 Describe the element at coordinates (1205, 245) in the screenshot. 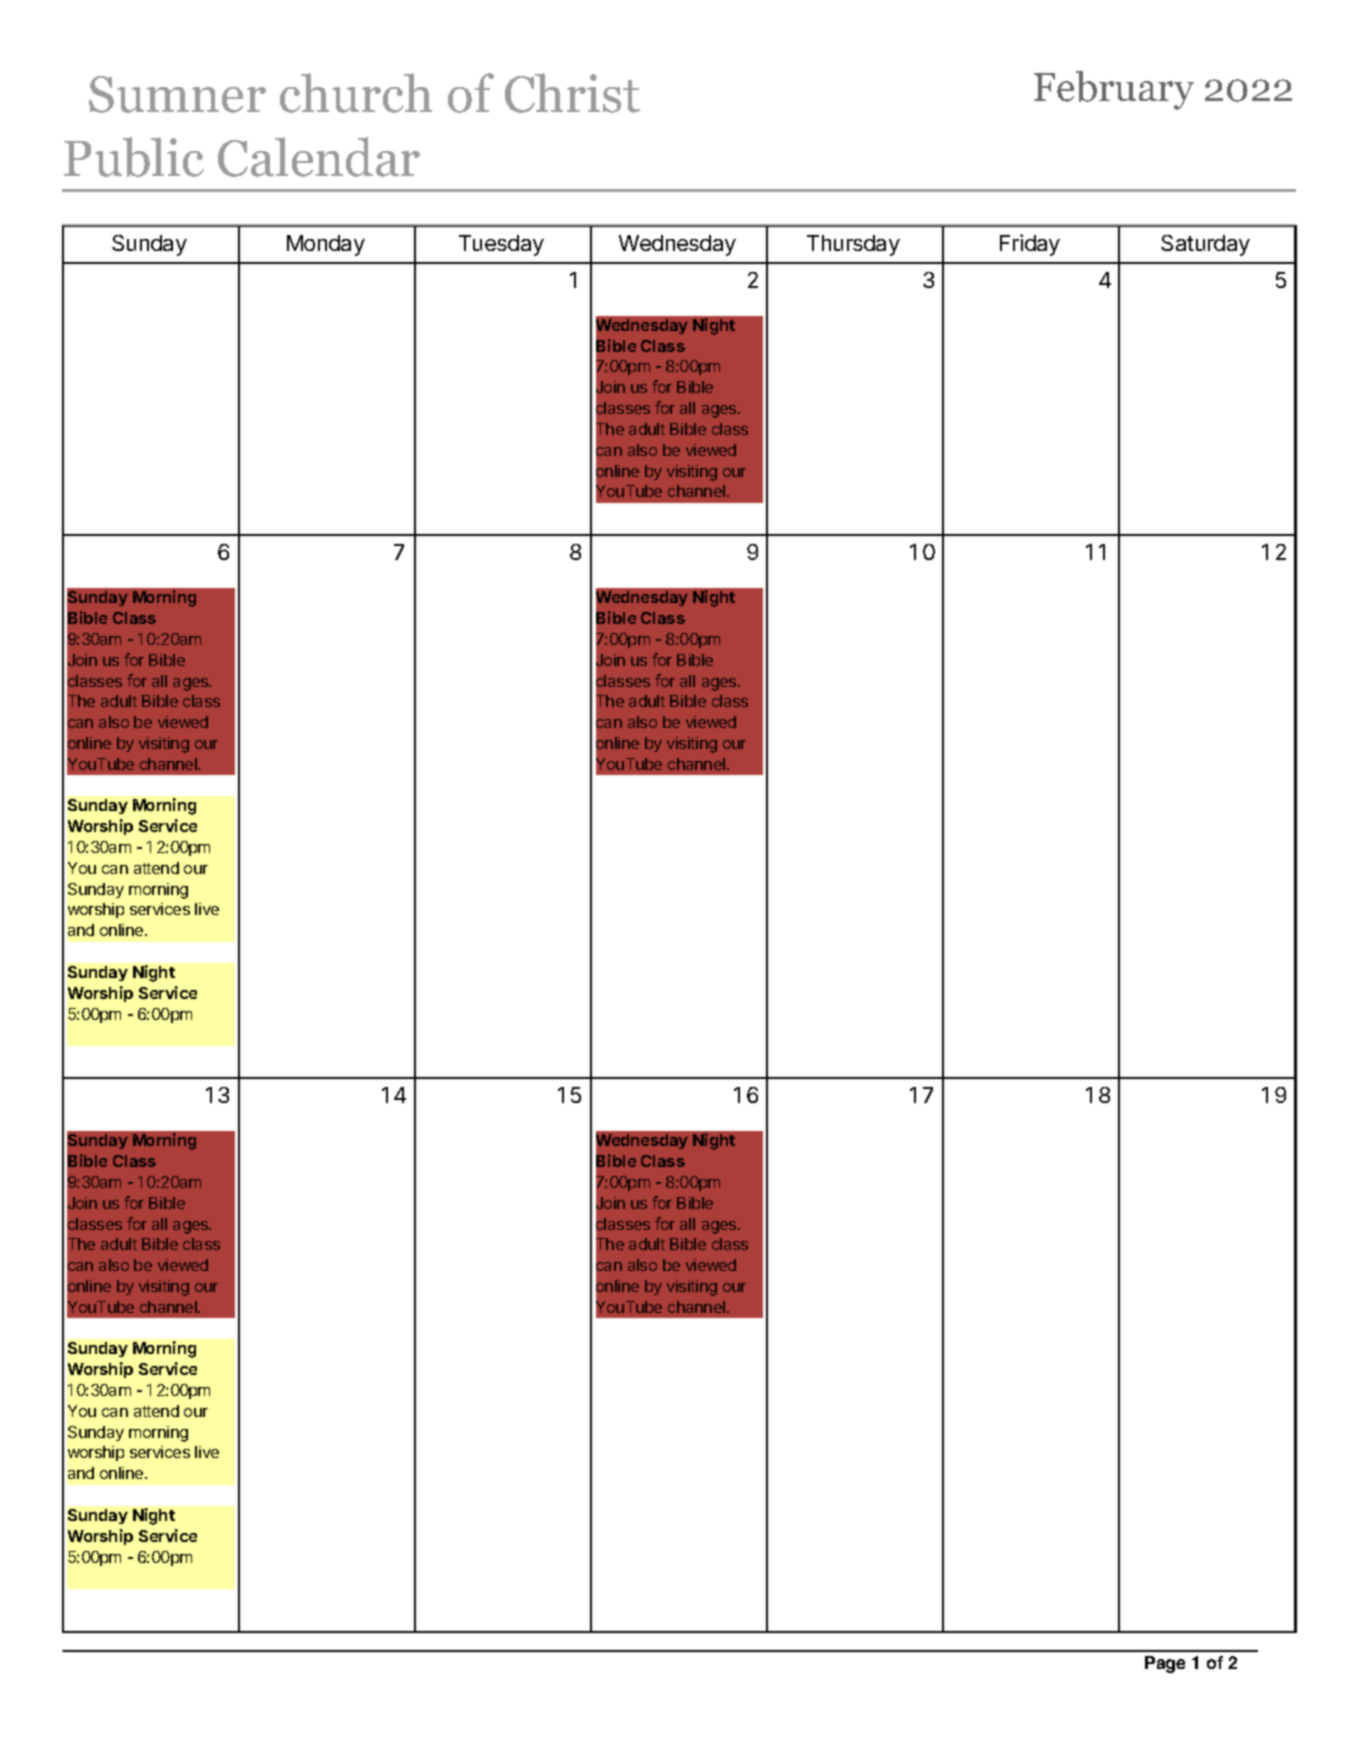

I see `Saturday` at that location.
